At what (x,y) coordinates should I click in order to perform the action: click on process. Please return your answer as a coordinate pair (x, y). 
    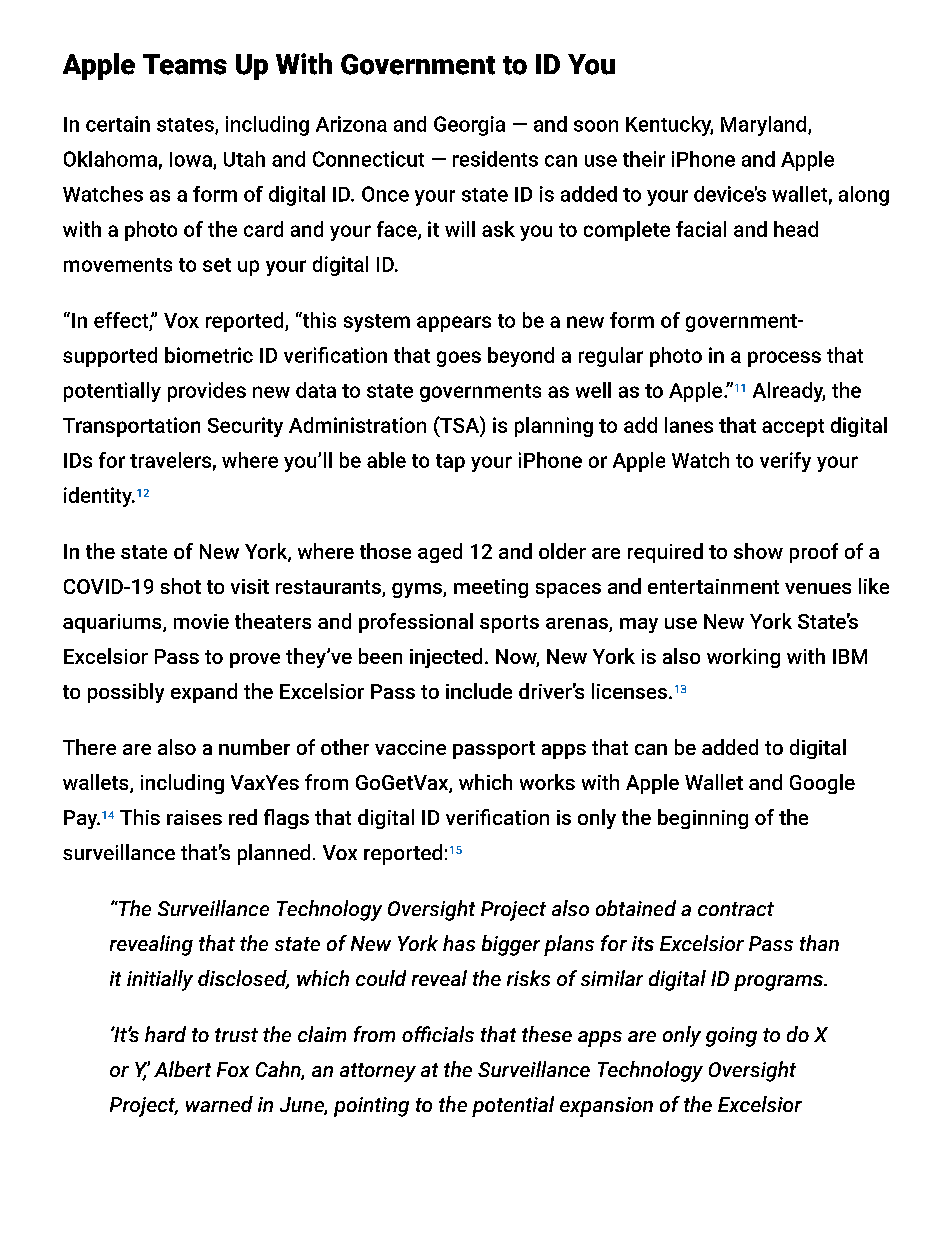
    Looking at the image, I should click on (784, 359).
